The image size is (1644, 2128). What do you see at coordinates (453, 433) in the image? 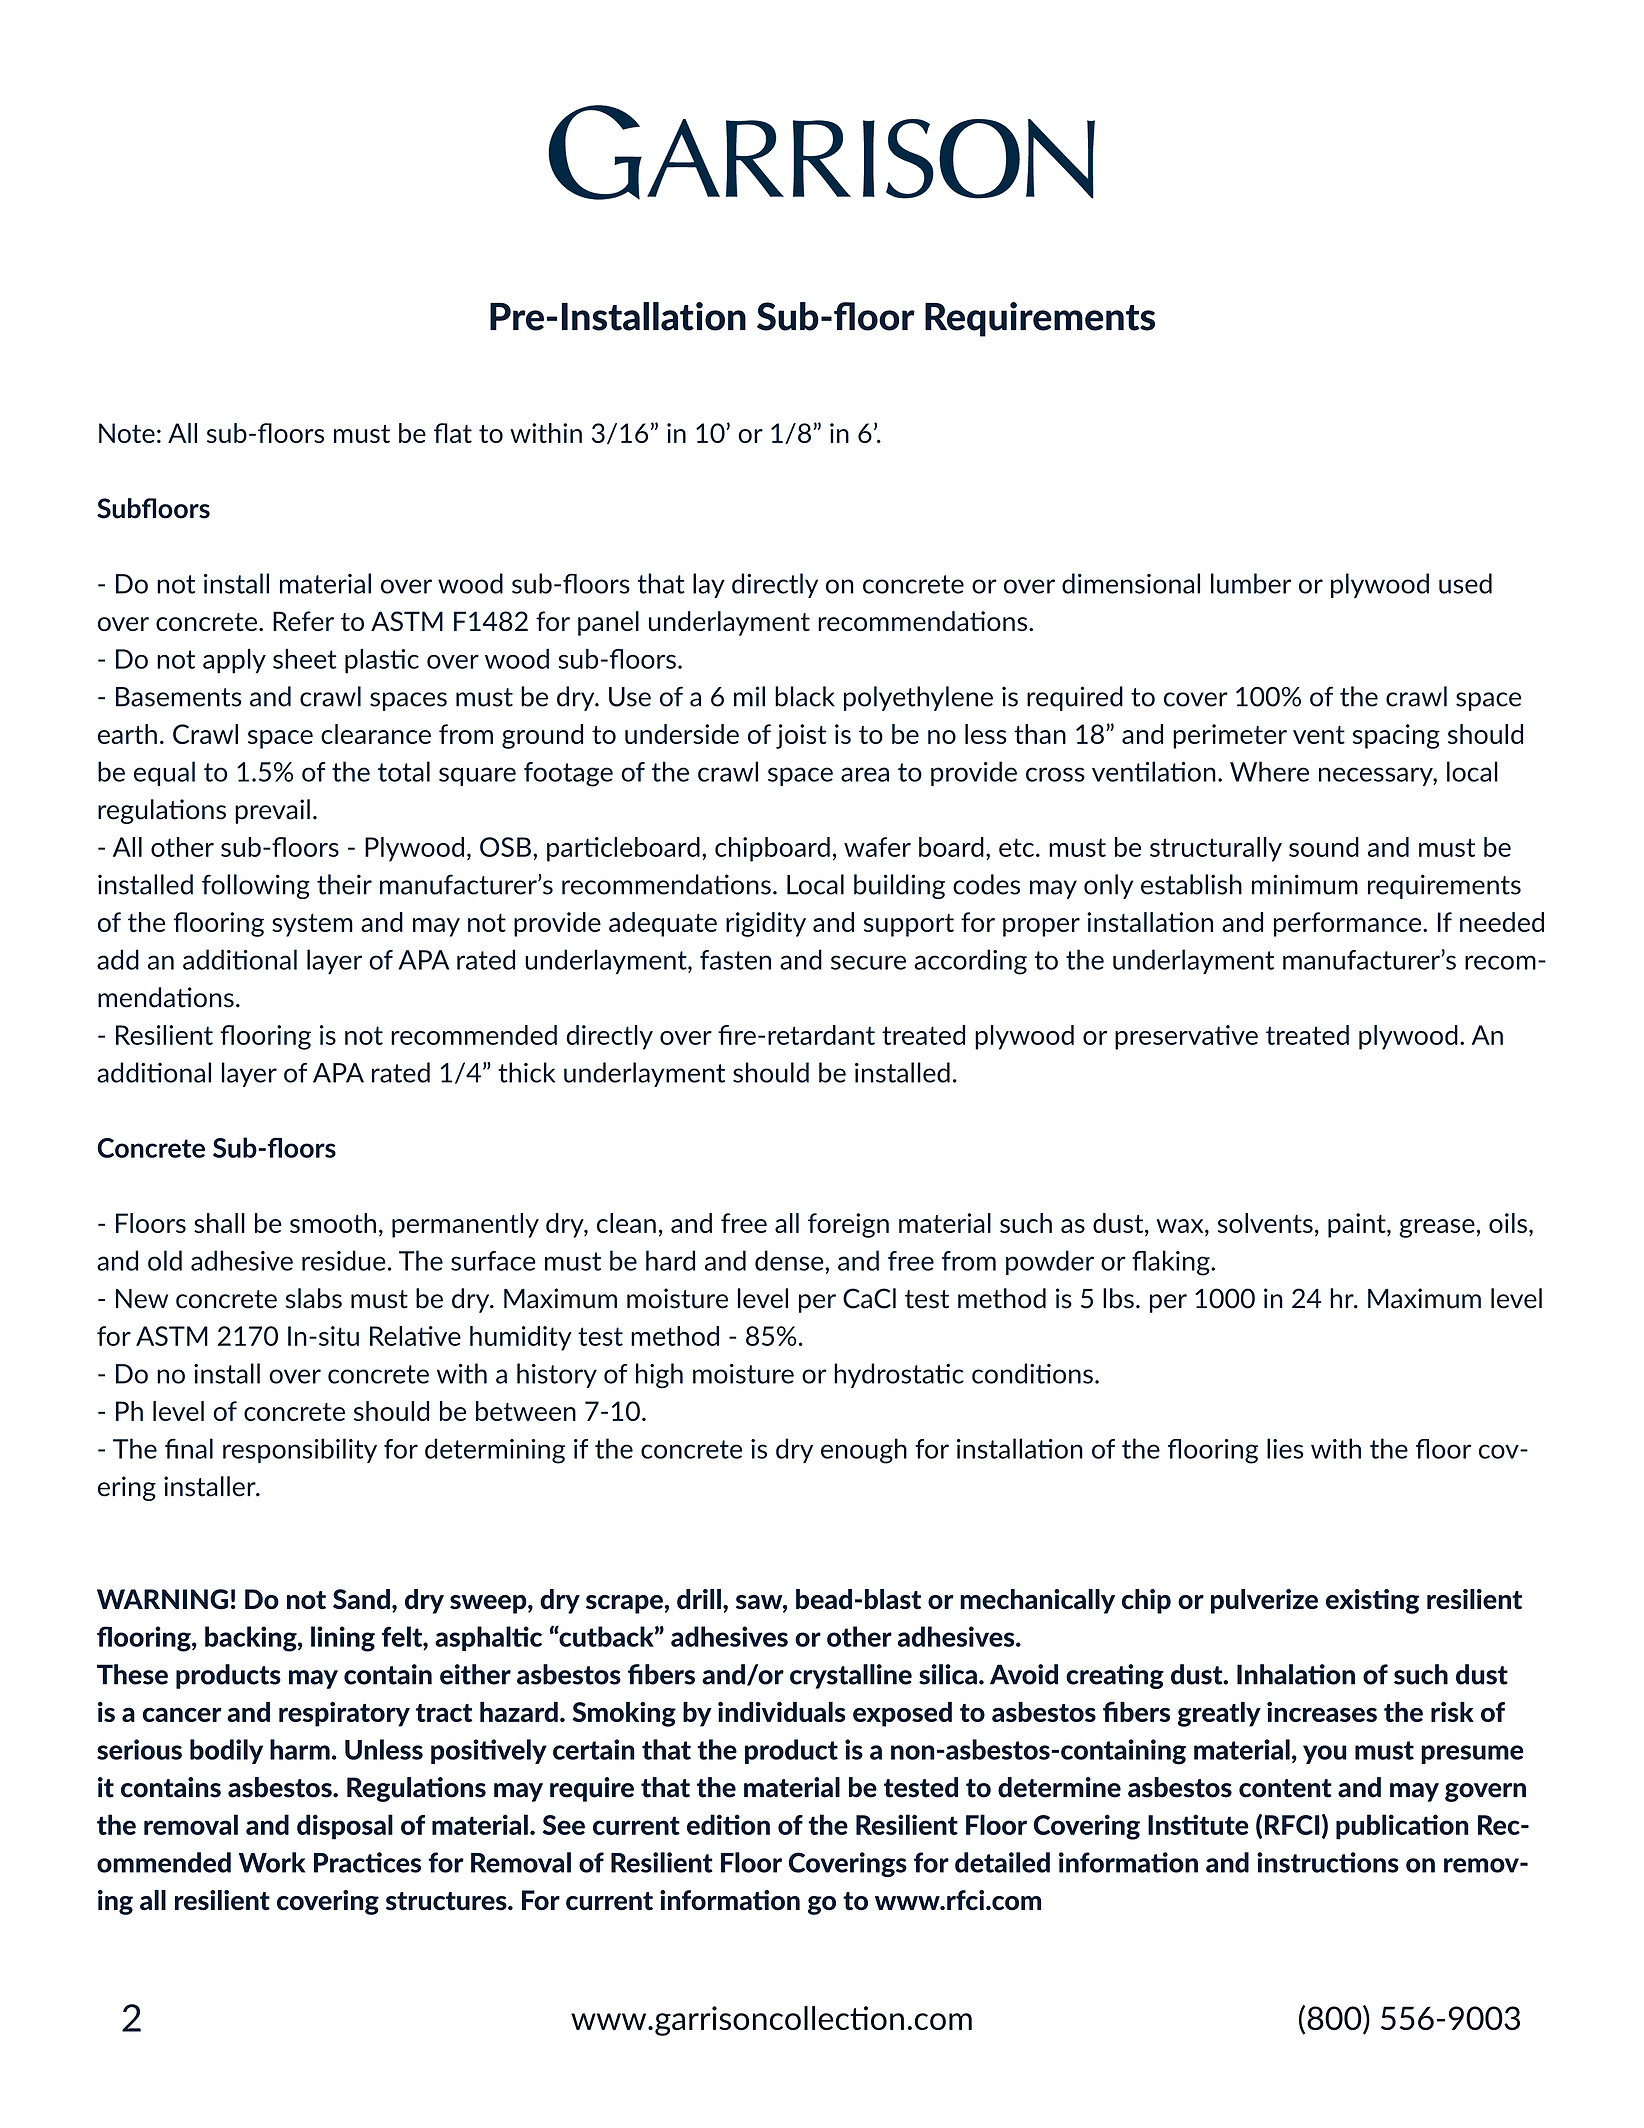
I see `flat` at bounding box center [453, 433].
